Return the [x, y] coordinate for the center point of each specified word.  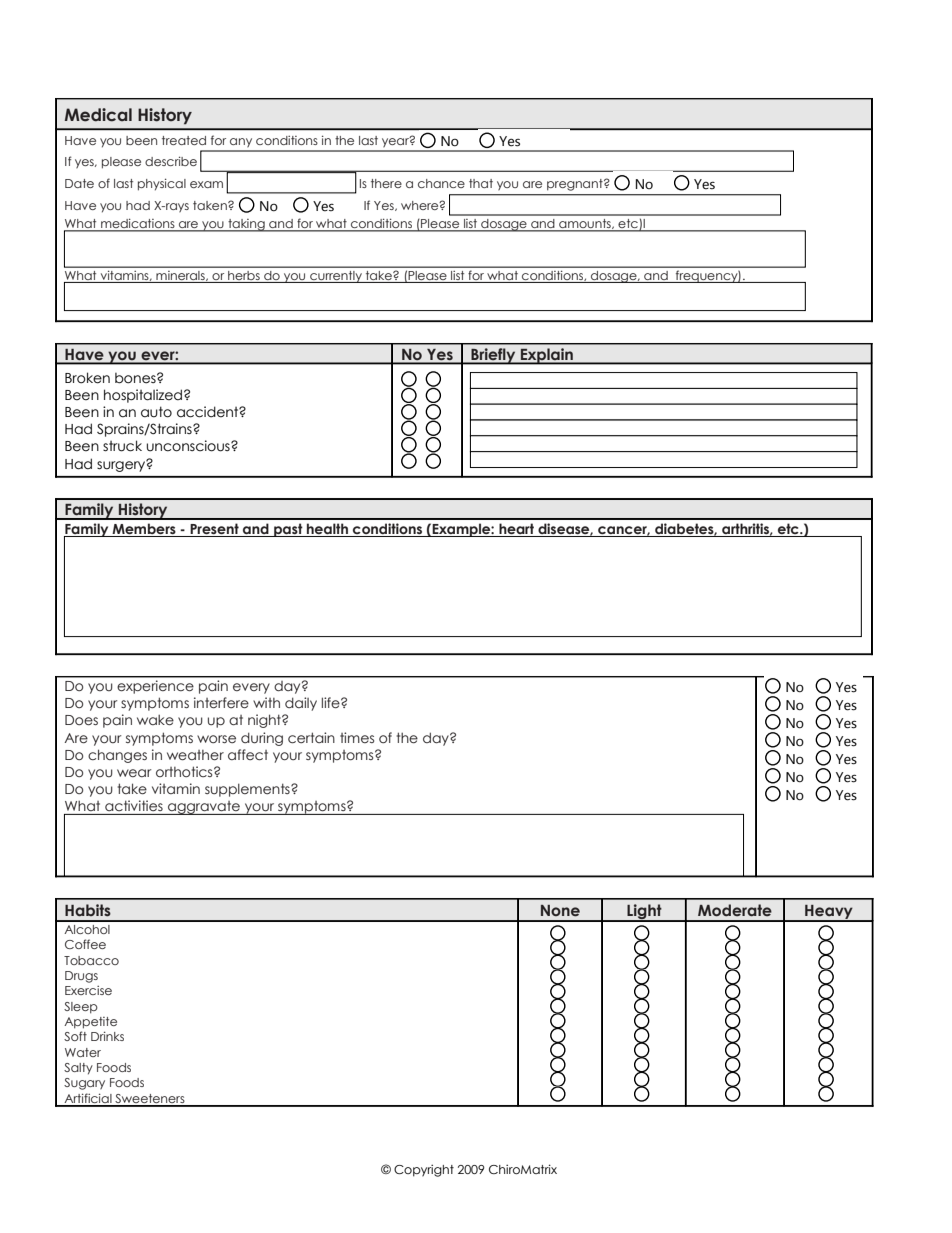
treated [184, 140]
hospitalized [143, 396]
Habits [88, 910]
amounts [585, 225]
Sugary [84, 1084]
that [481, 183]
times [357, 737]
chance [441, 183]
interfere [221, 703]
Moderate [735, 910]
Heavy [829, 913]
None [560, 911]
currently [336, 277]
